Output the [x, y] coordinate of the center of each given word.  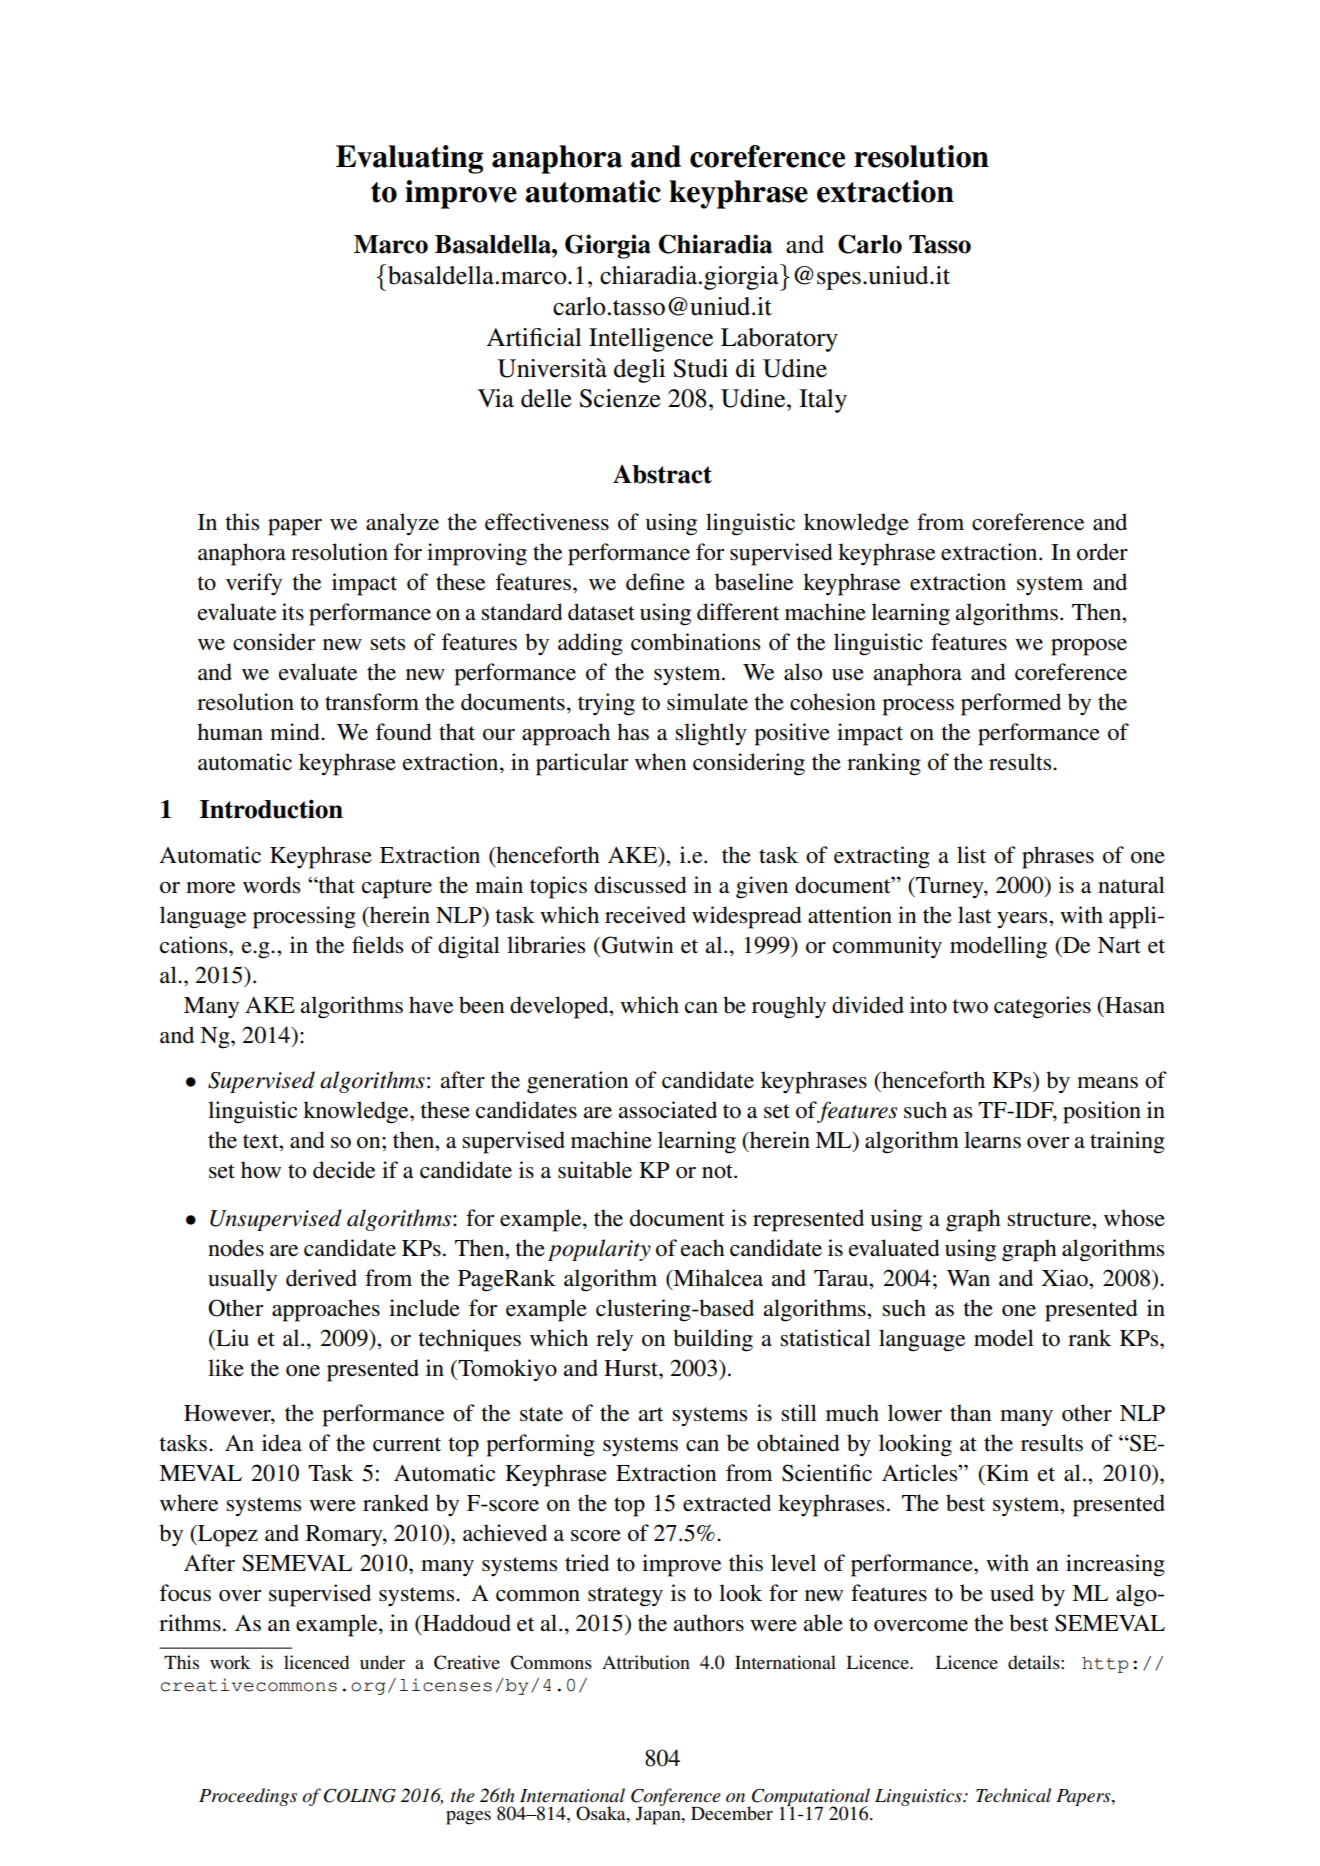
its [293, 612]
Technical [1013, 1795]
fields [377, 945]
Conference [676, 1798]
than [971, 1413]
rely [614, 1340]
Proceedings [248, 1797]
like [226, 1368]
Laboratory [779, 340]
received [645, 915]
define [655, 582]
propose [1089, 647]
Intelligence [651, 340]
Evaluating [409, 159]
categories [1042, 1007]
